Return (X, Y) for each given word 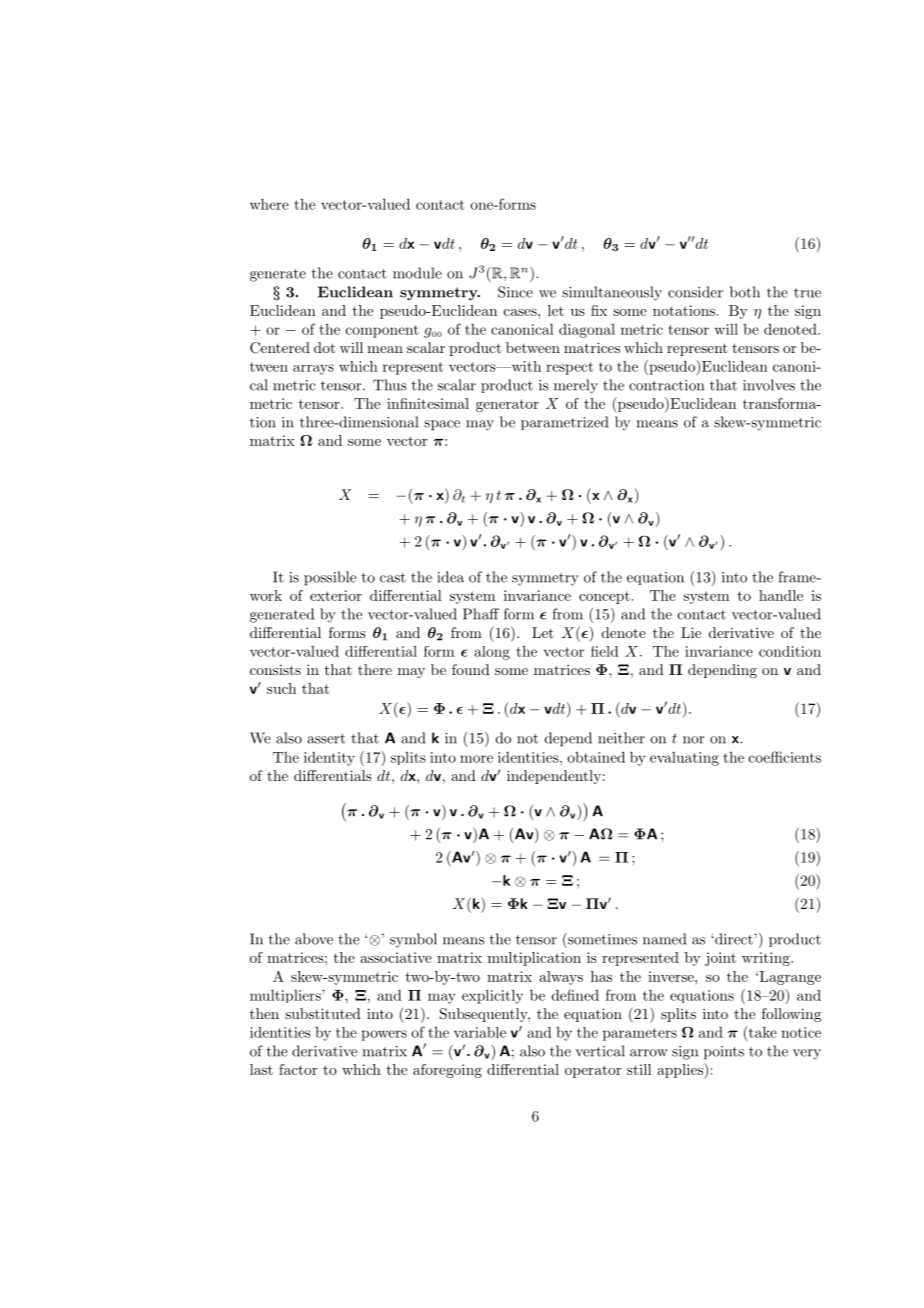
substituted (323, 1013)
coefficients (785, 757)
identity (329, 759)
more (476, 759)
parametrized (564, 423)
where (269, 204)
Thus (390, 385)
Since (515, 292)
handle (781, 595)
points (724, 1053)
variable (480, 1032)
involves (769, 385)
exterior (336, 595)
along (492, 653)
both (745, 292)
